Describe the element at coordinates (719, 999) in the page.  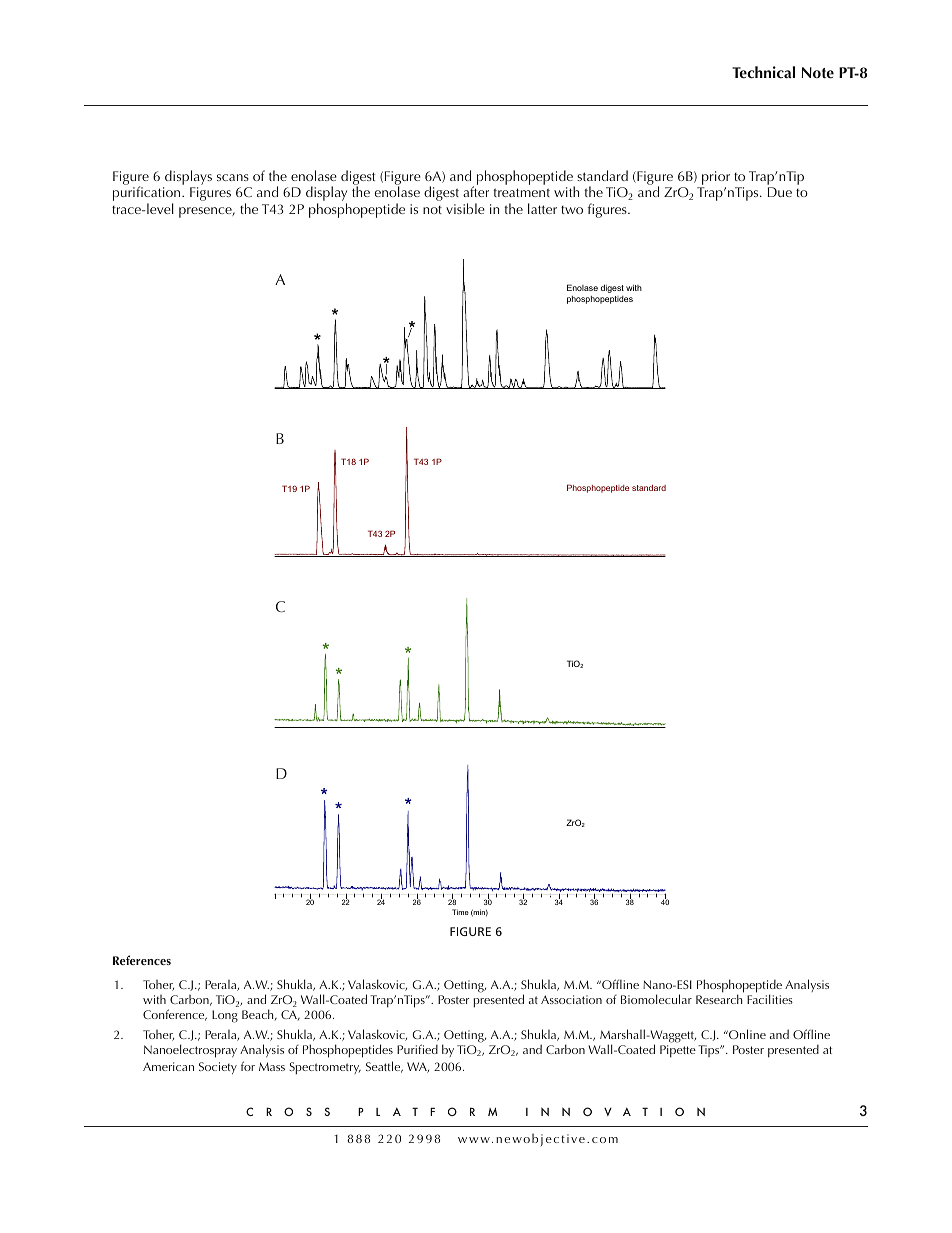
I see `Research` at that location.
